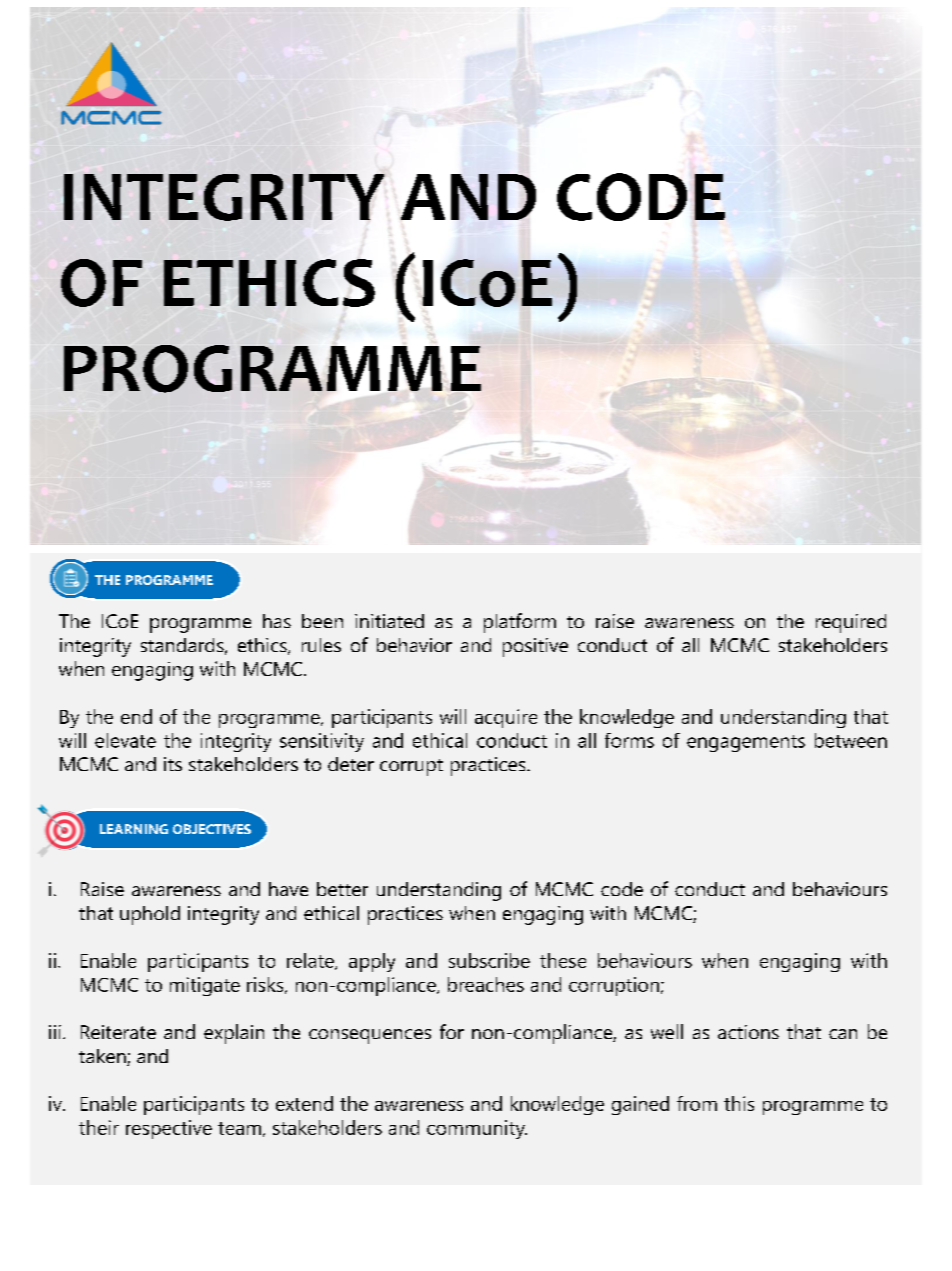  What do you see at coordinates (173, 764) in the document?
I see `its` at bounding box center [173, 764].
